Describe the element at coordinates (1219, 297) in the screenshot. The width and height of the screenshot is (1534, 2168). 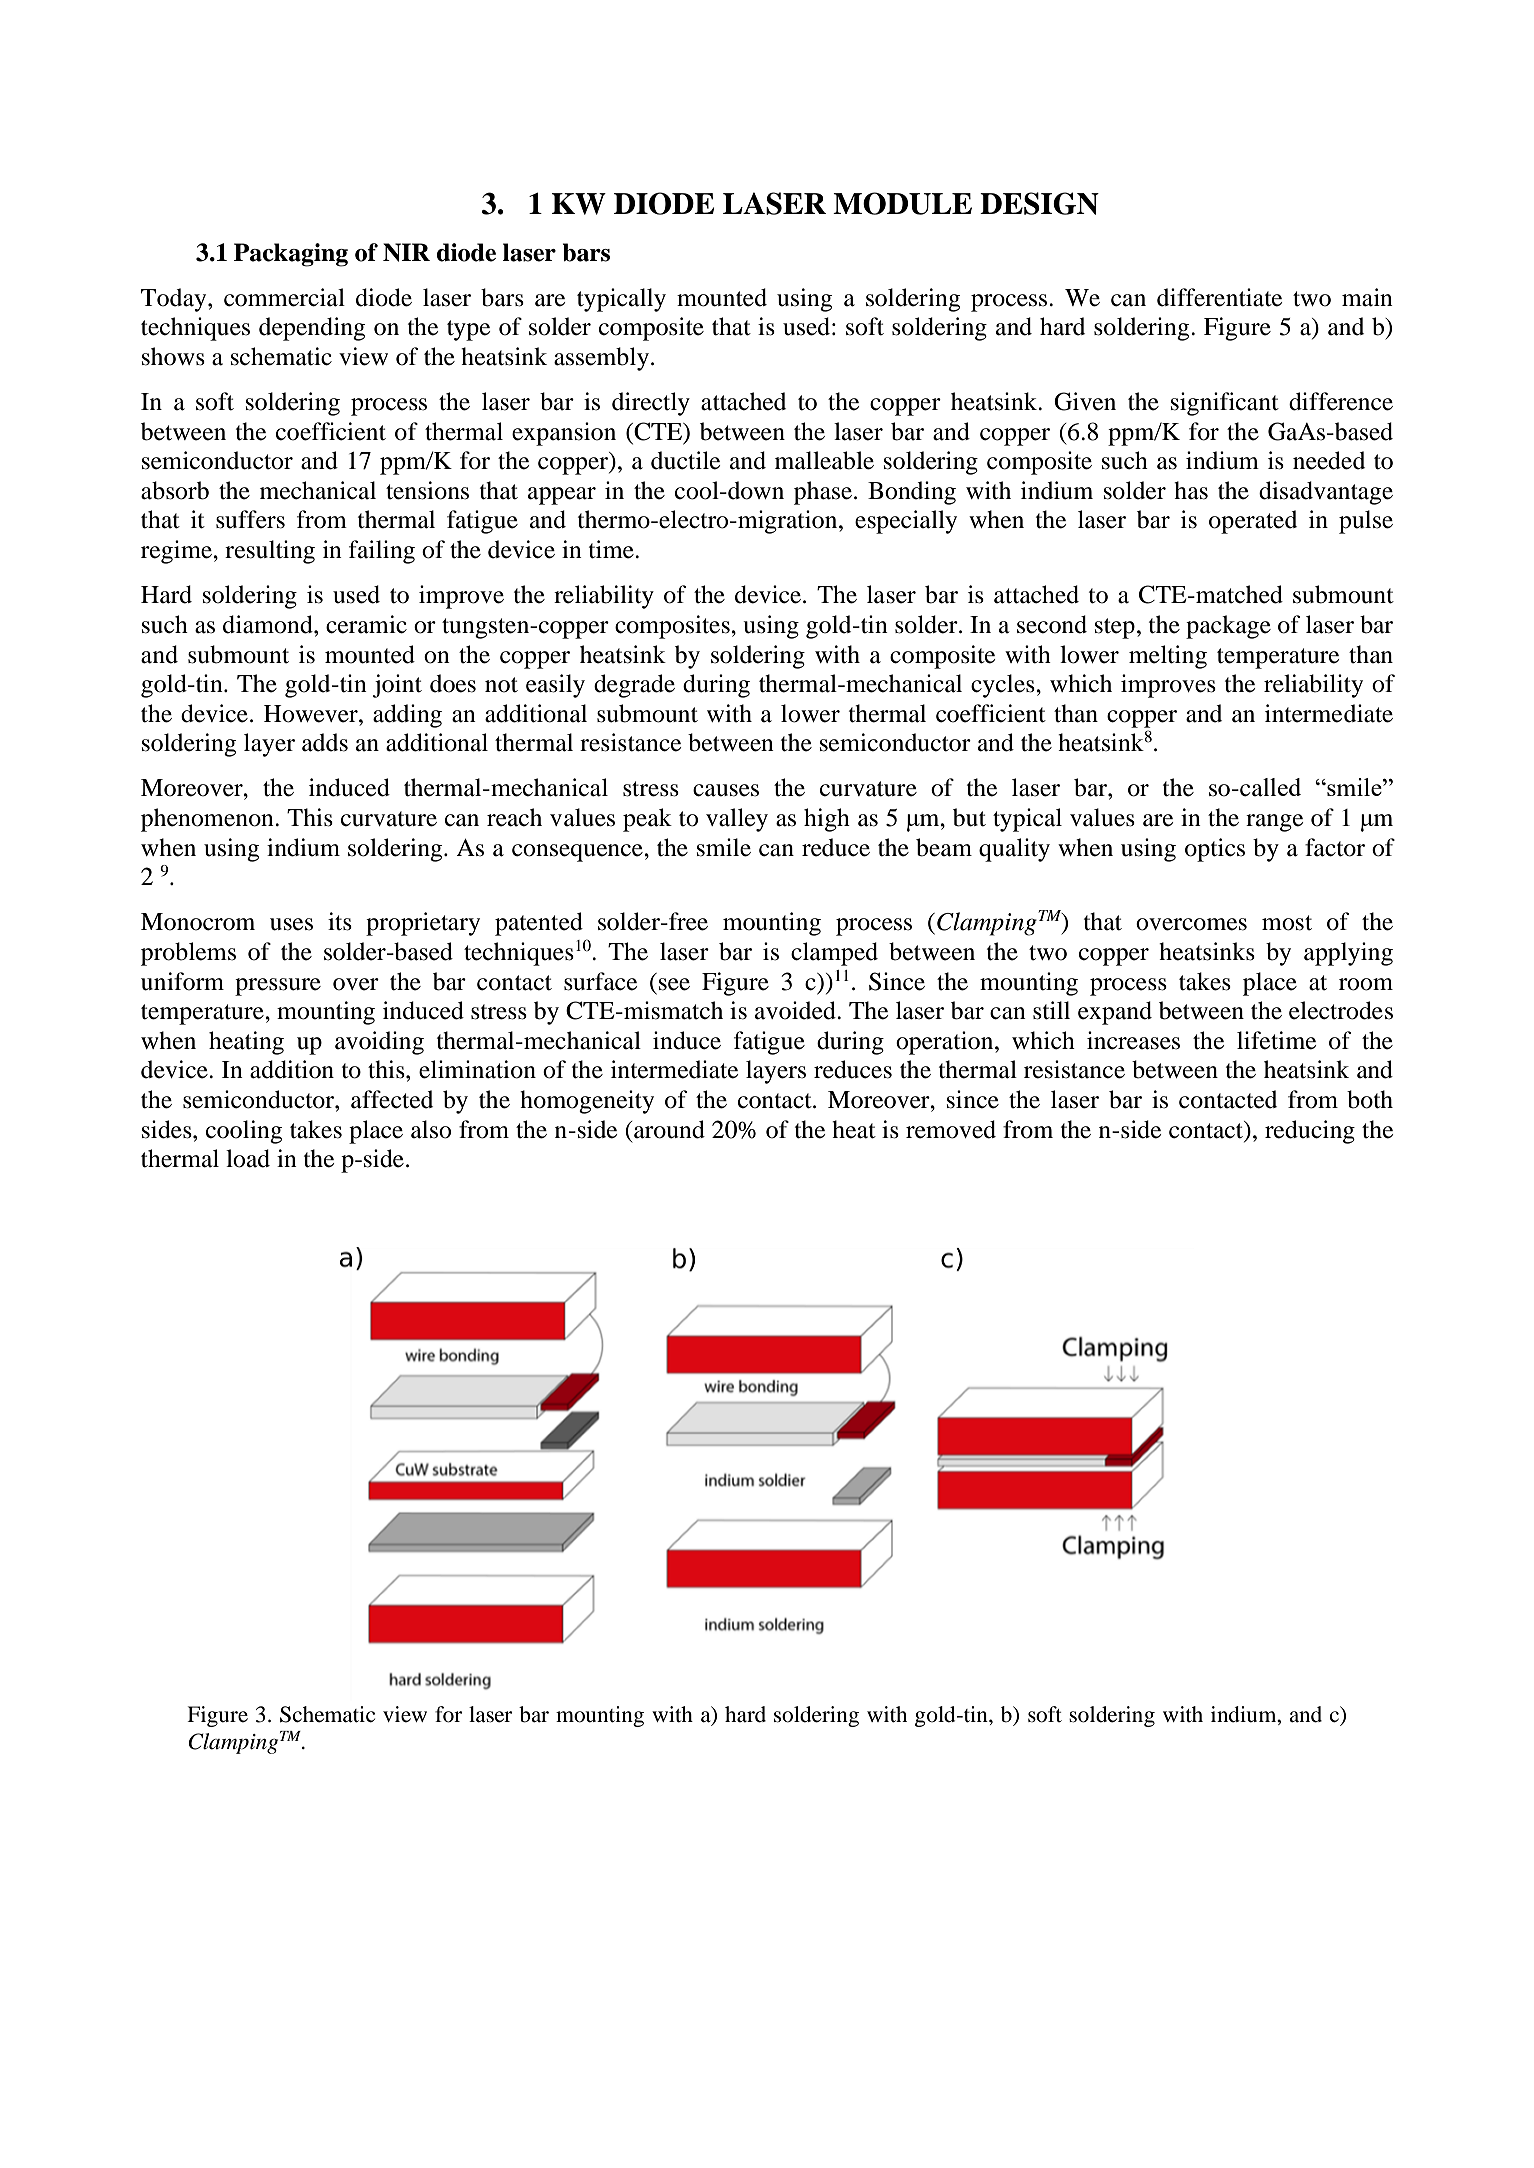
I see `differentiate` at that location.
